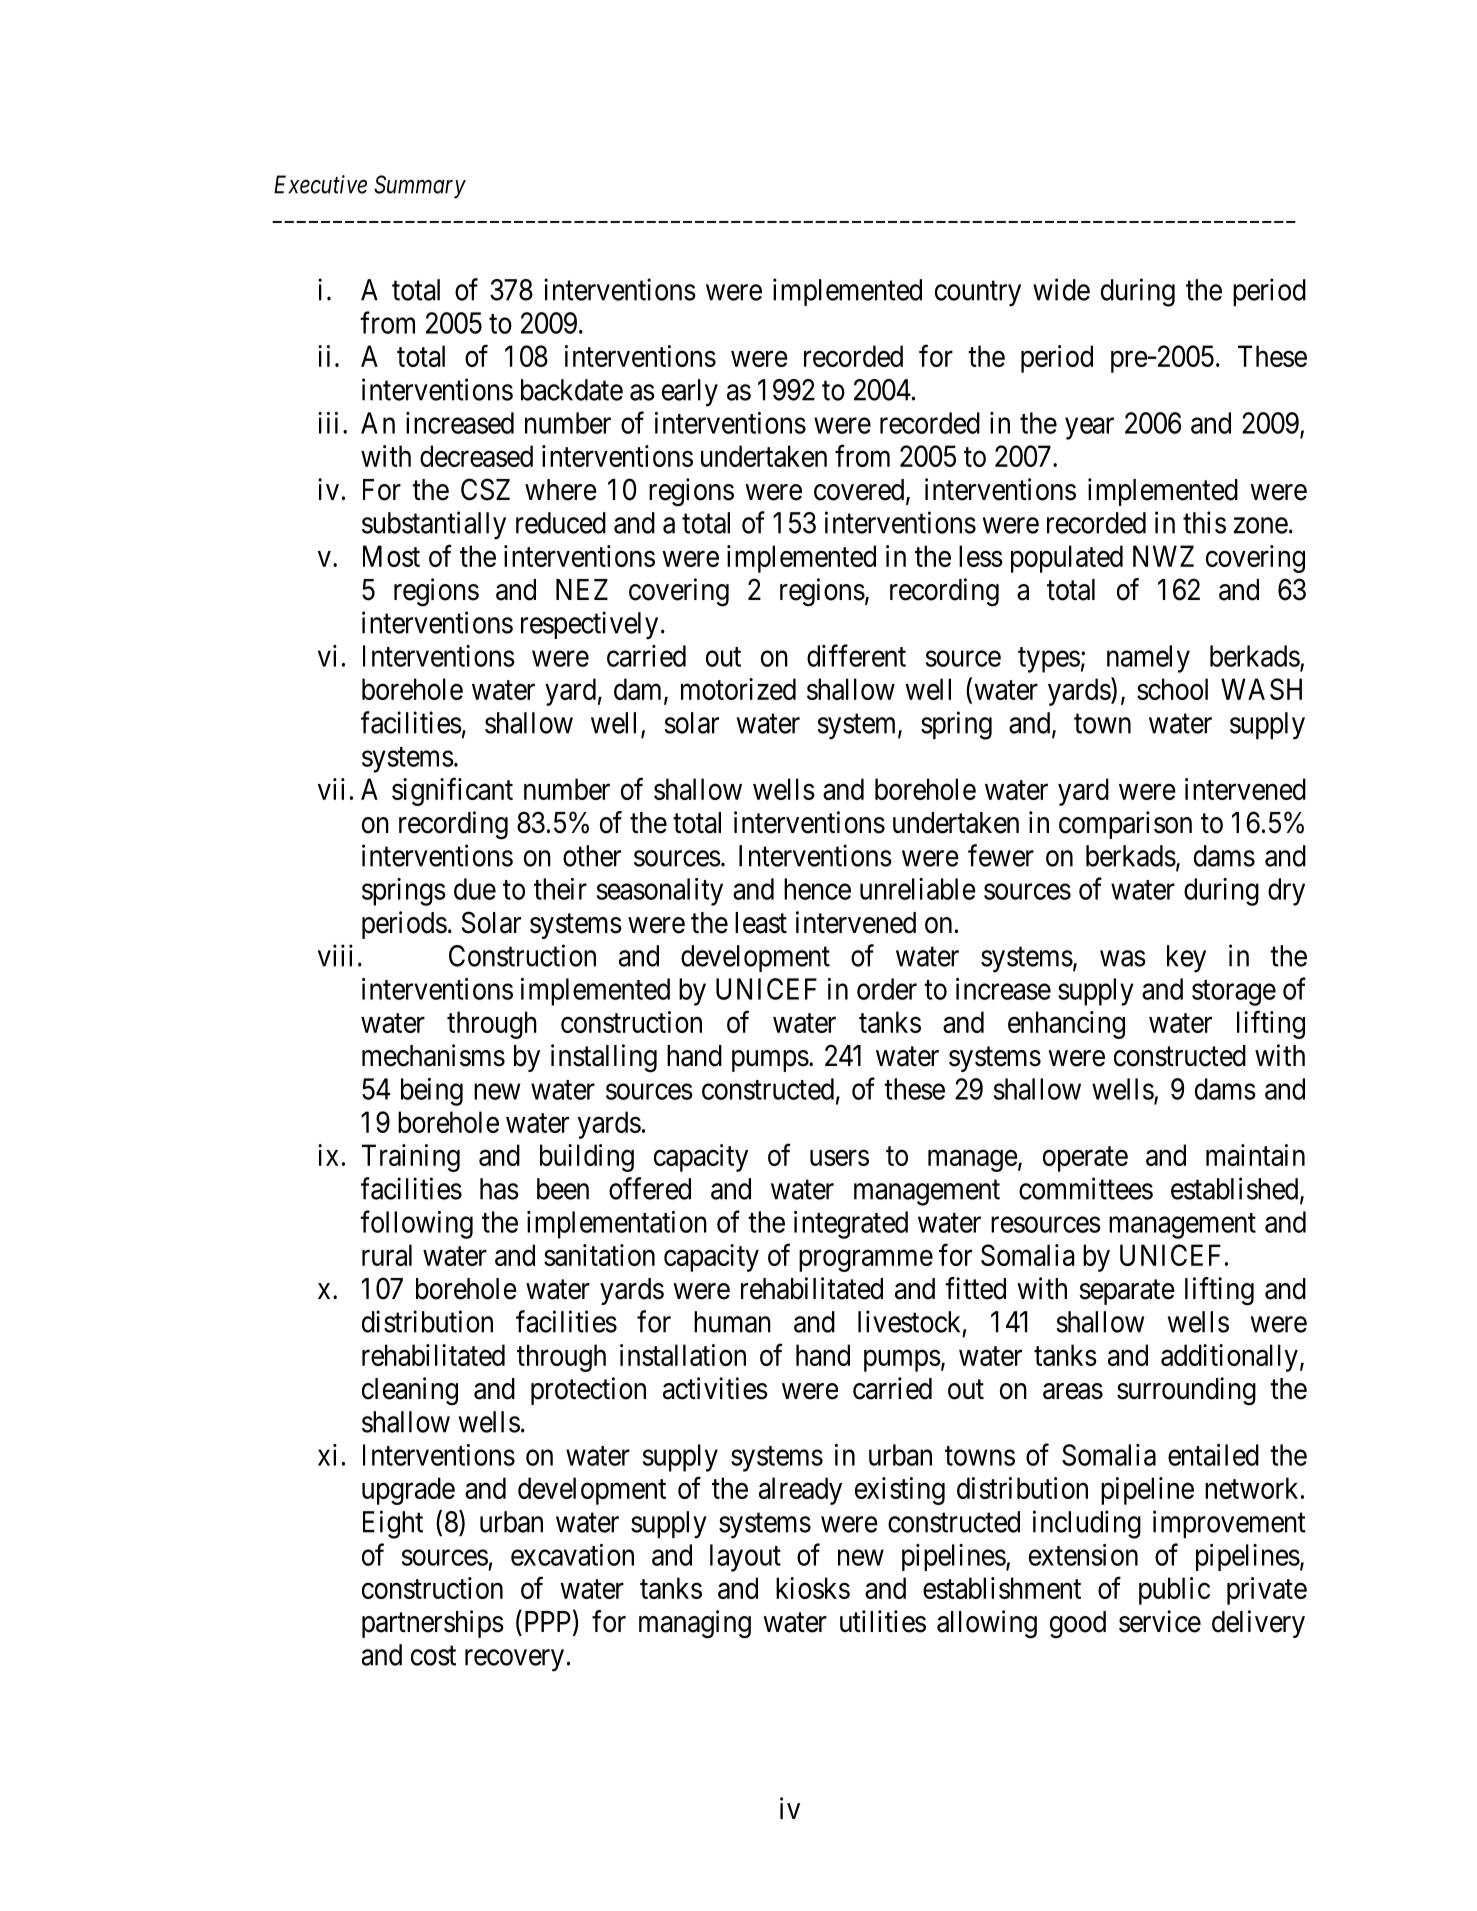 The width and height of the image is (1477, 1911). I want to click on least, so click(761, 923).
